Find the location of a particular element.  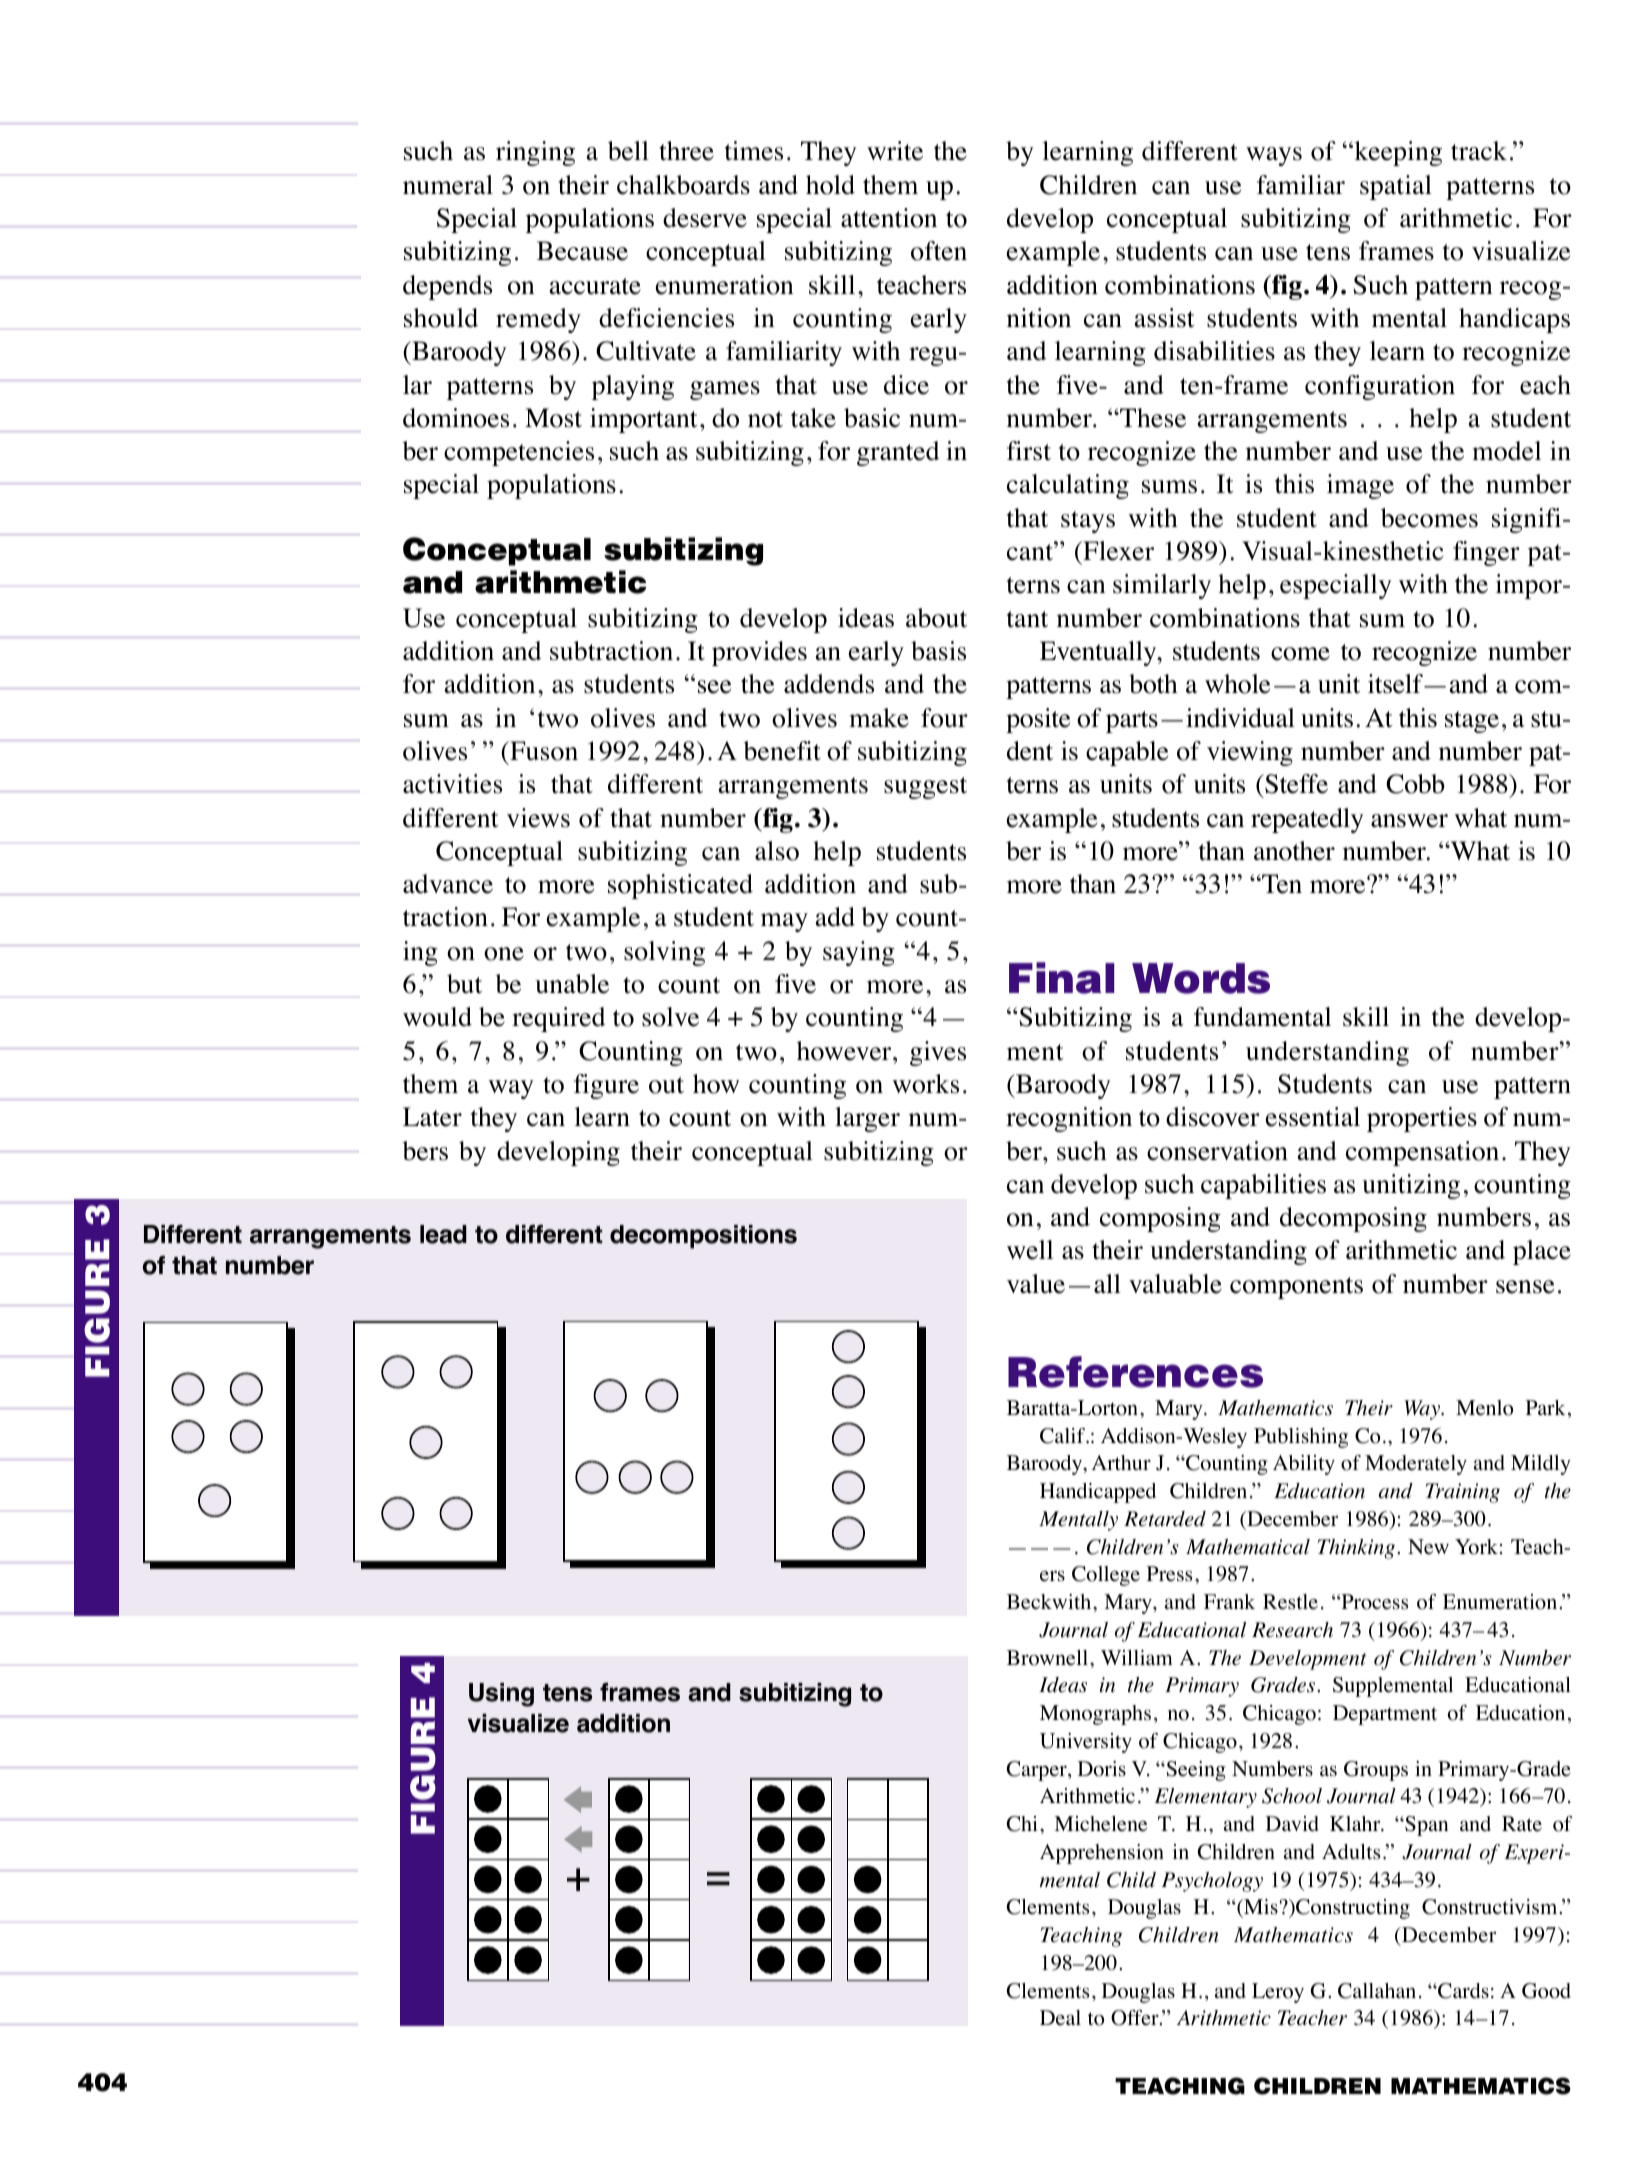

Cobb is located at coordinates (1415, 784).
